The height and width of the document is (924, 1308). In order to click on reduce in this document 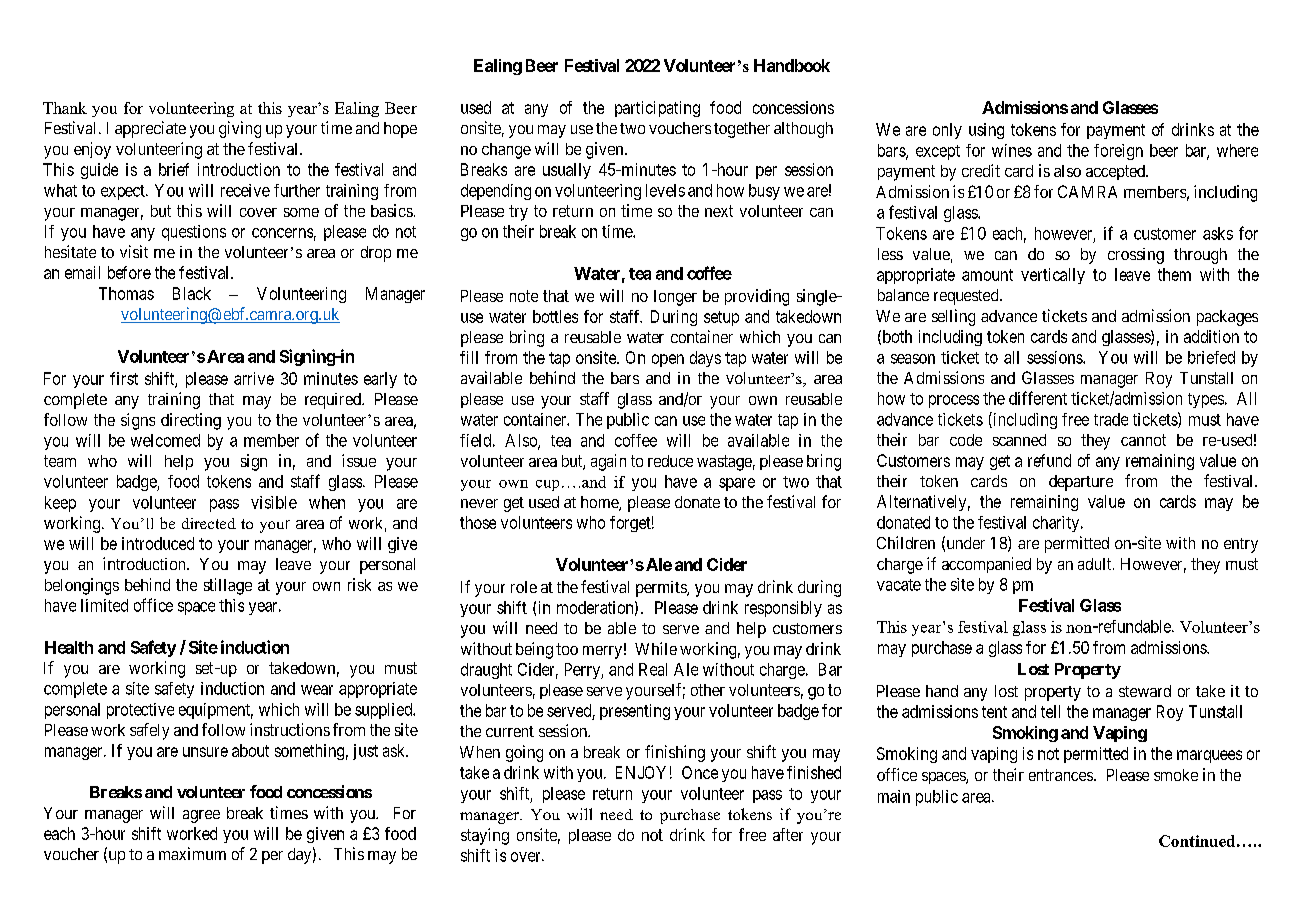, I will do `click(670, 461)`.
